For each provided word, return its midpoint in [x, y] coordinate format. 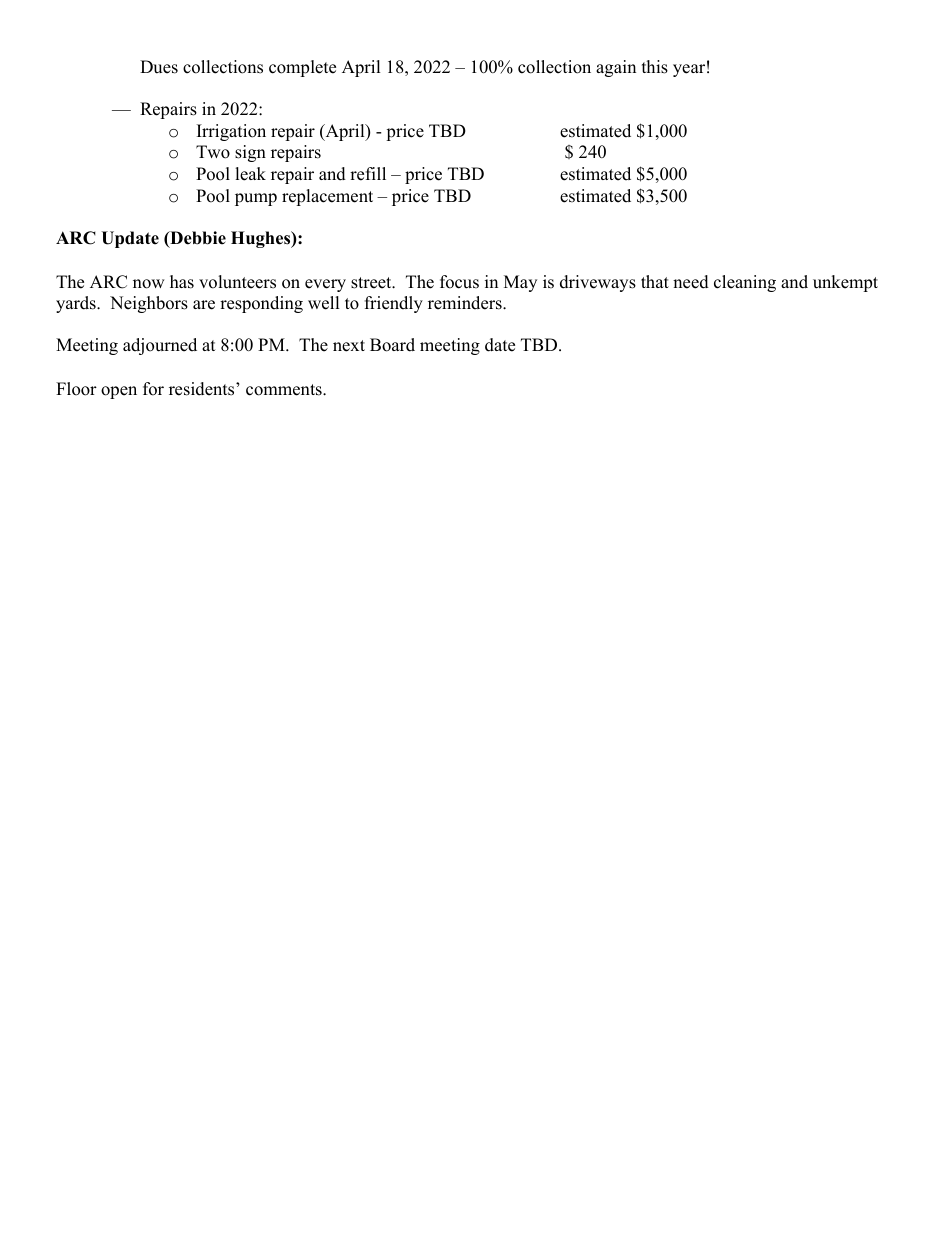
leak [250, 174]
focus [459, 282]
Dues [159, 67]
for [153, 389]
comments [285, 390]
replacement [327, 197]
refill [368, 174]
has [182, 282]
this [655, 67]
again [616, 68]
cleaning [745, 283]
